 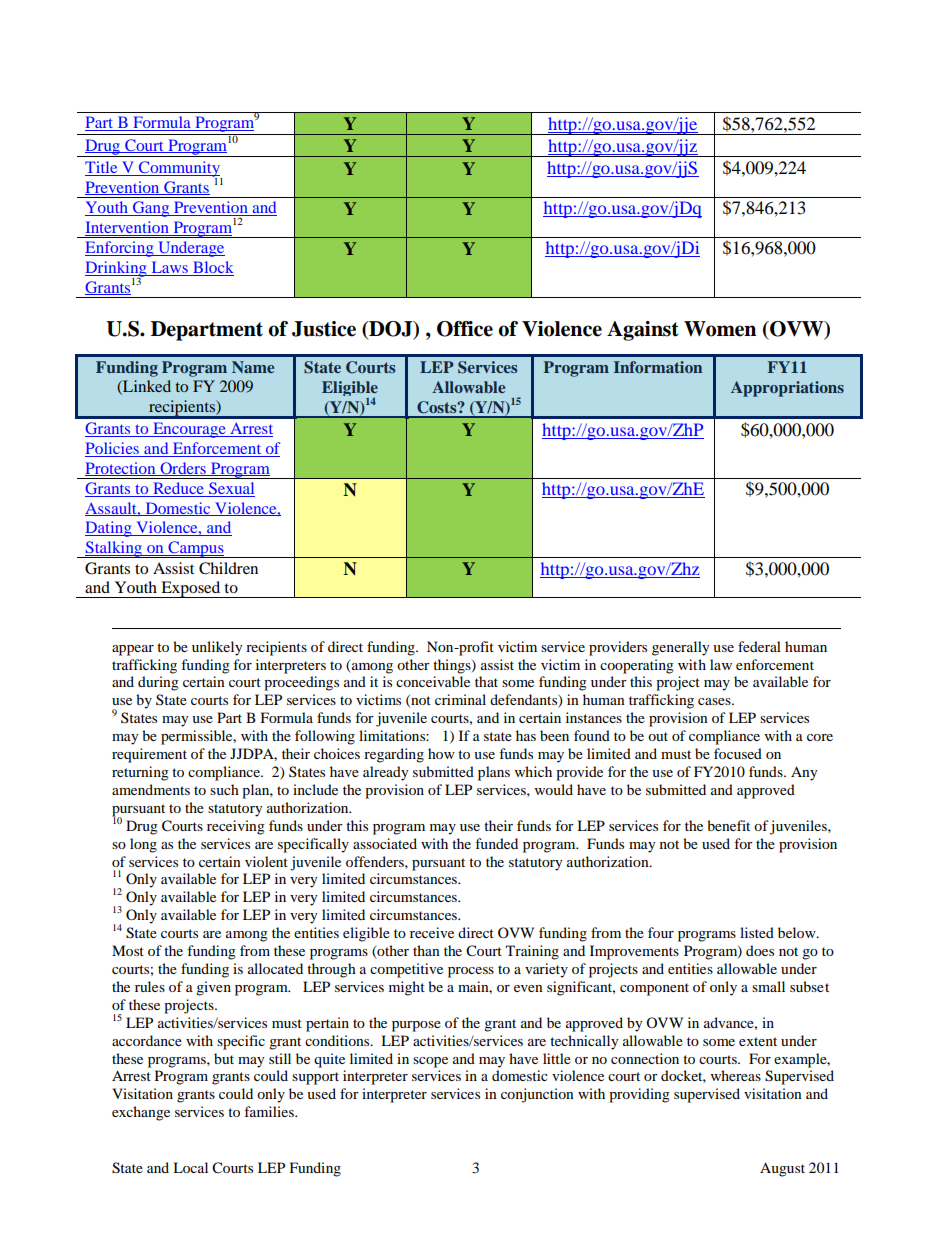 What do you see at coordinates (465, 329) in the page?
I see `Office` at bounding box center [465, 329].
